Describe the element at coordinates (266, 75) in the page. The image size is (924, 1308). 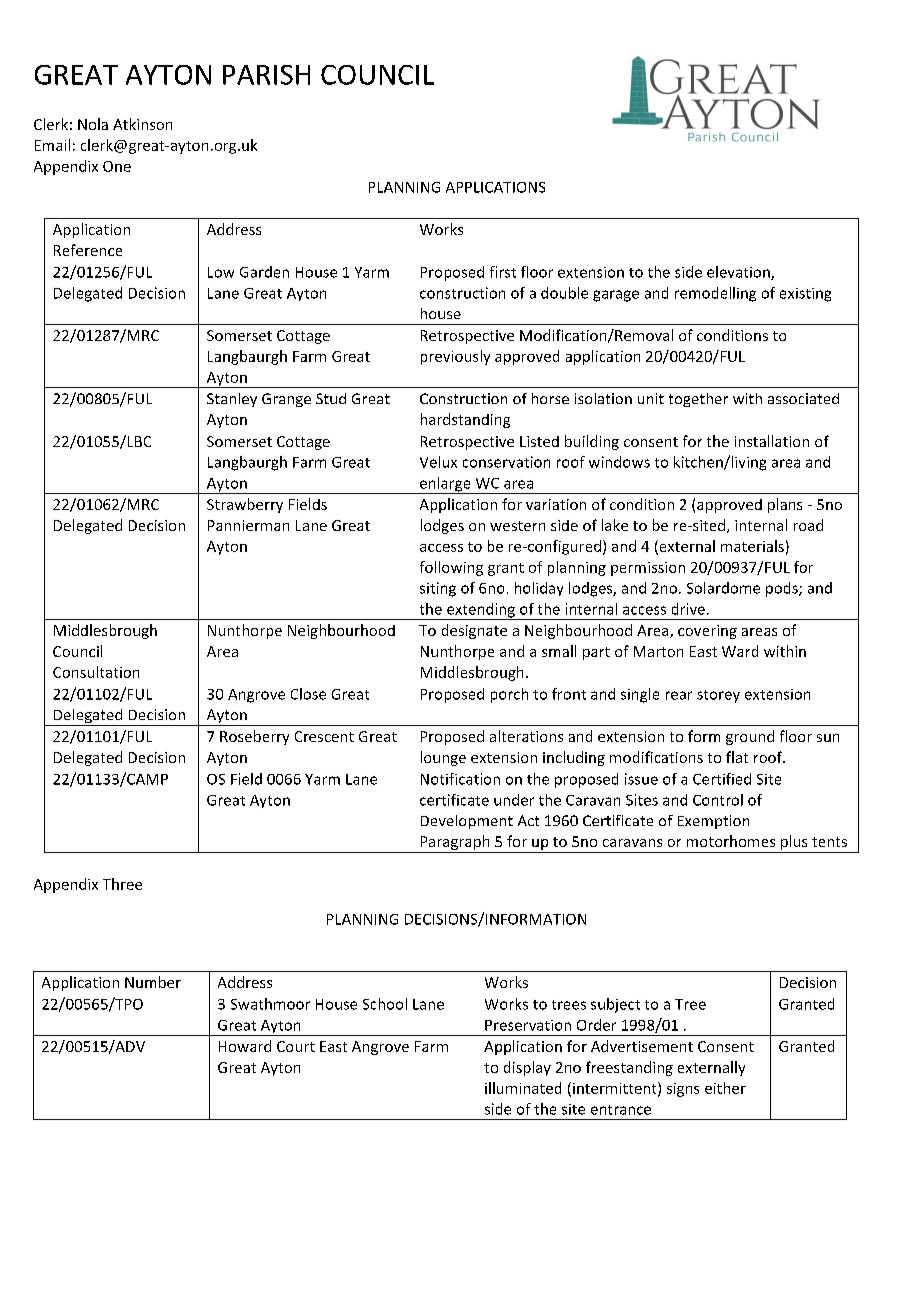
I see `PARISH` at that location.
